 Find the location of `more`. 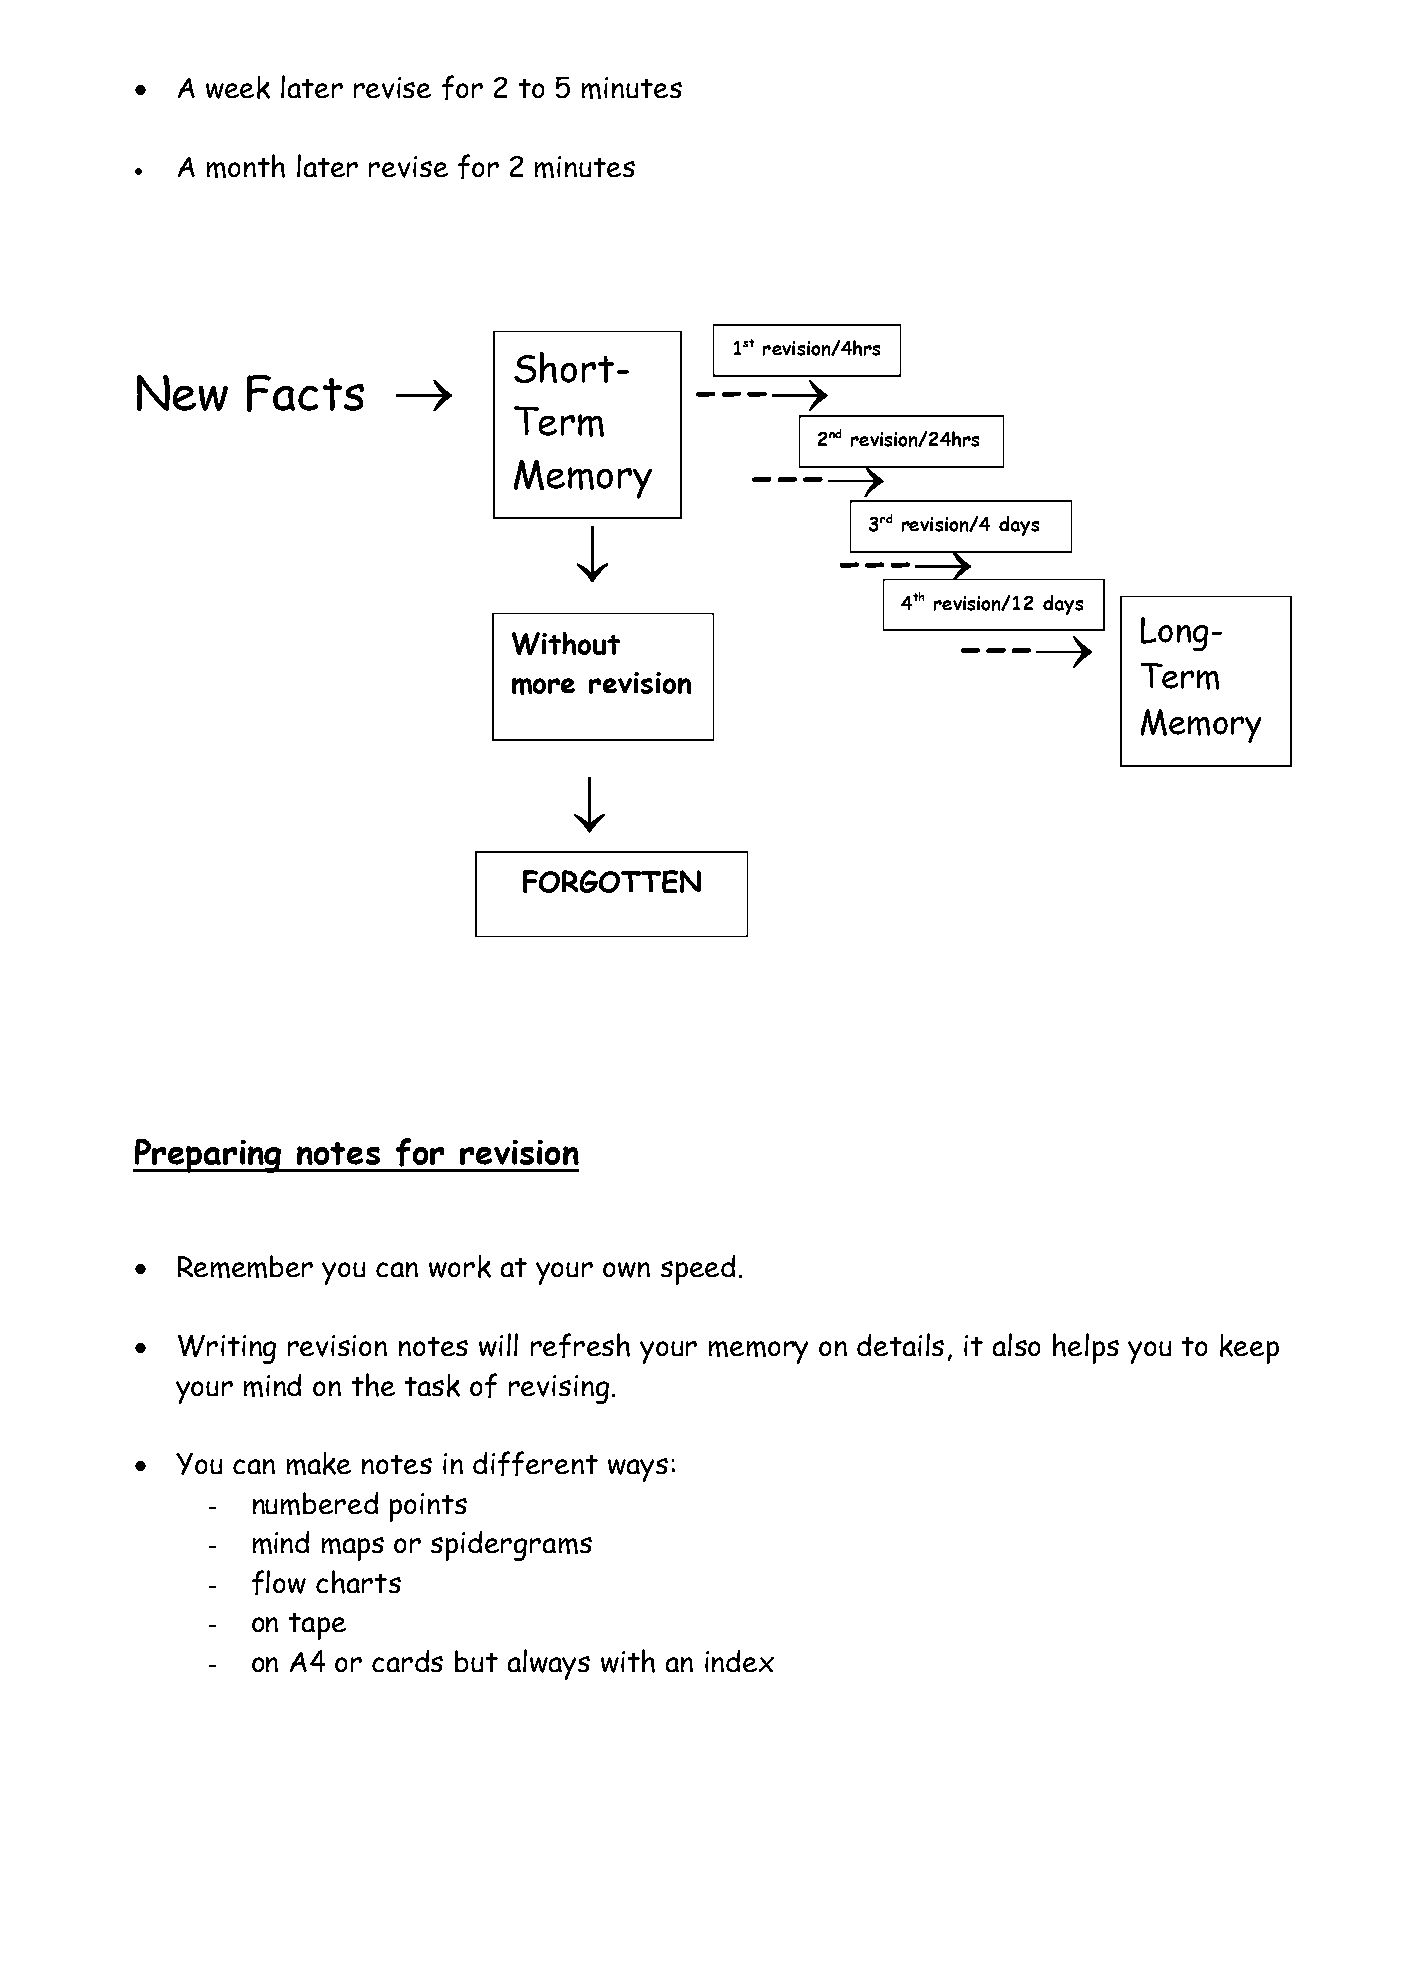

more is located at coordinates (543, 686).
